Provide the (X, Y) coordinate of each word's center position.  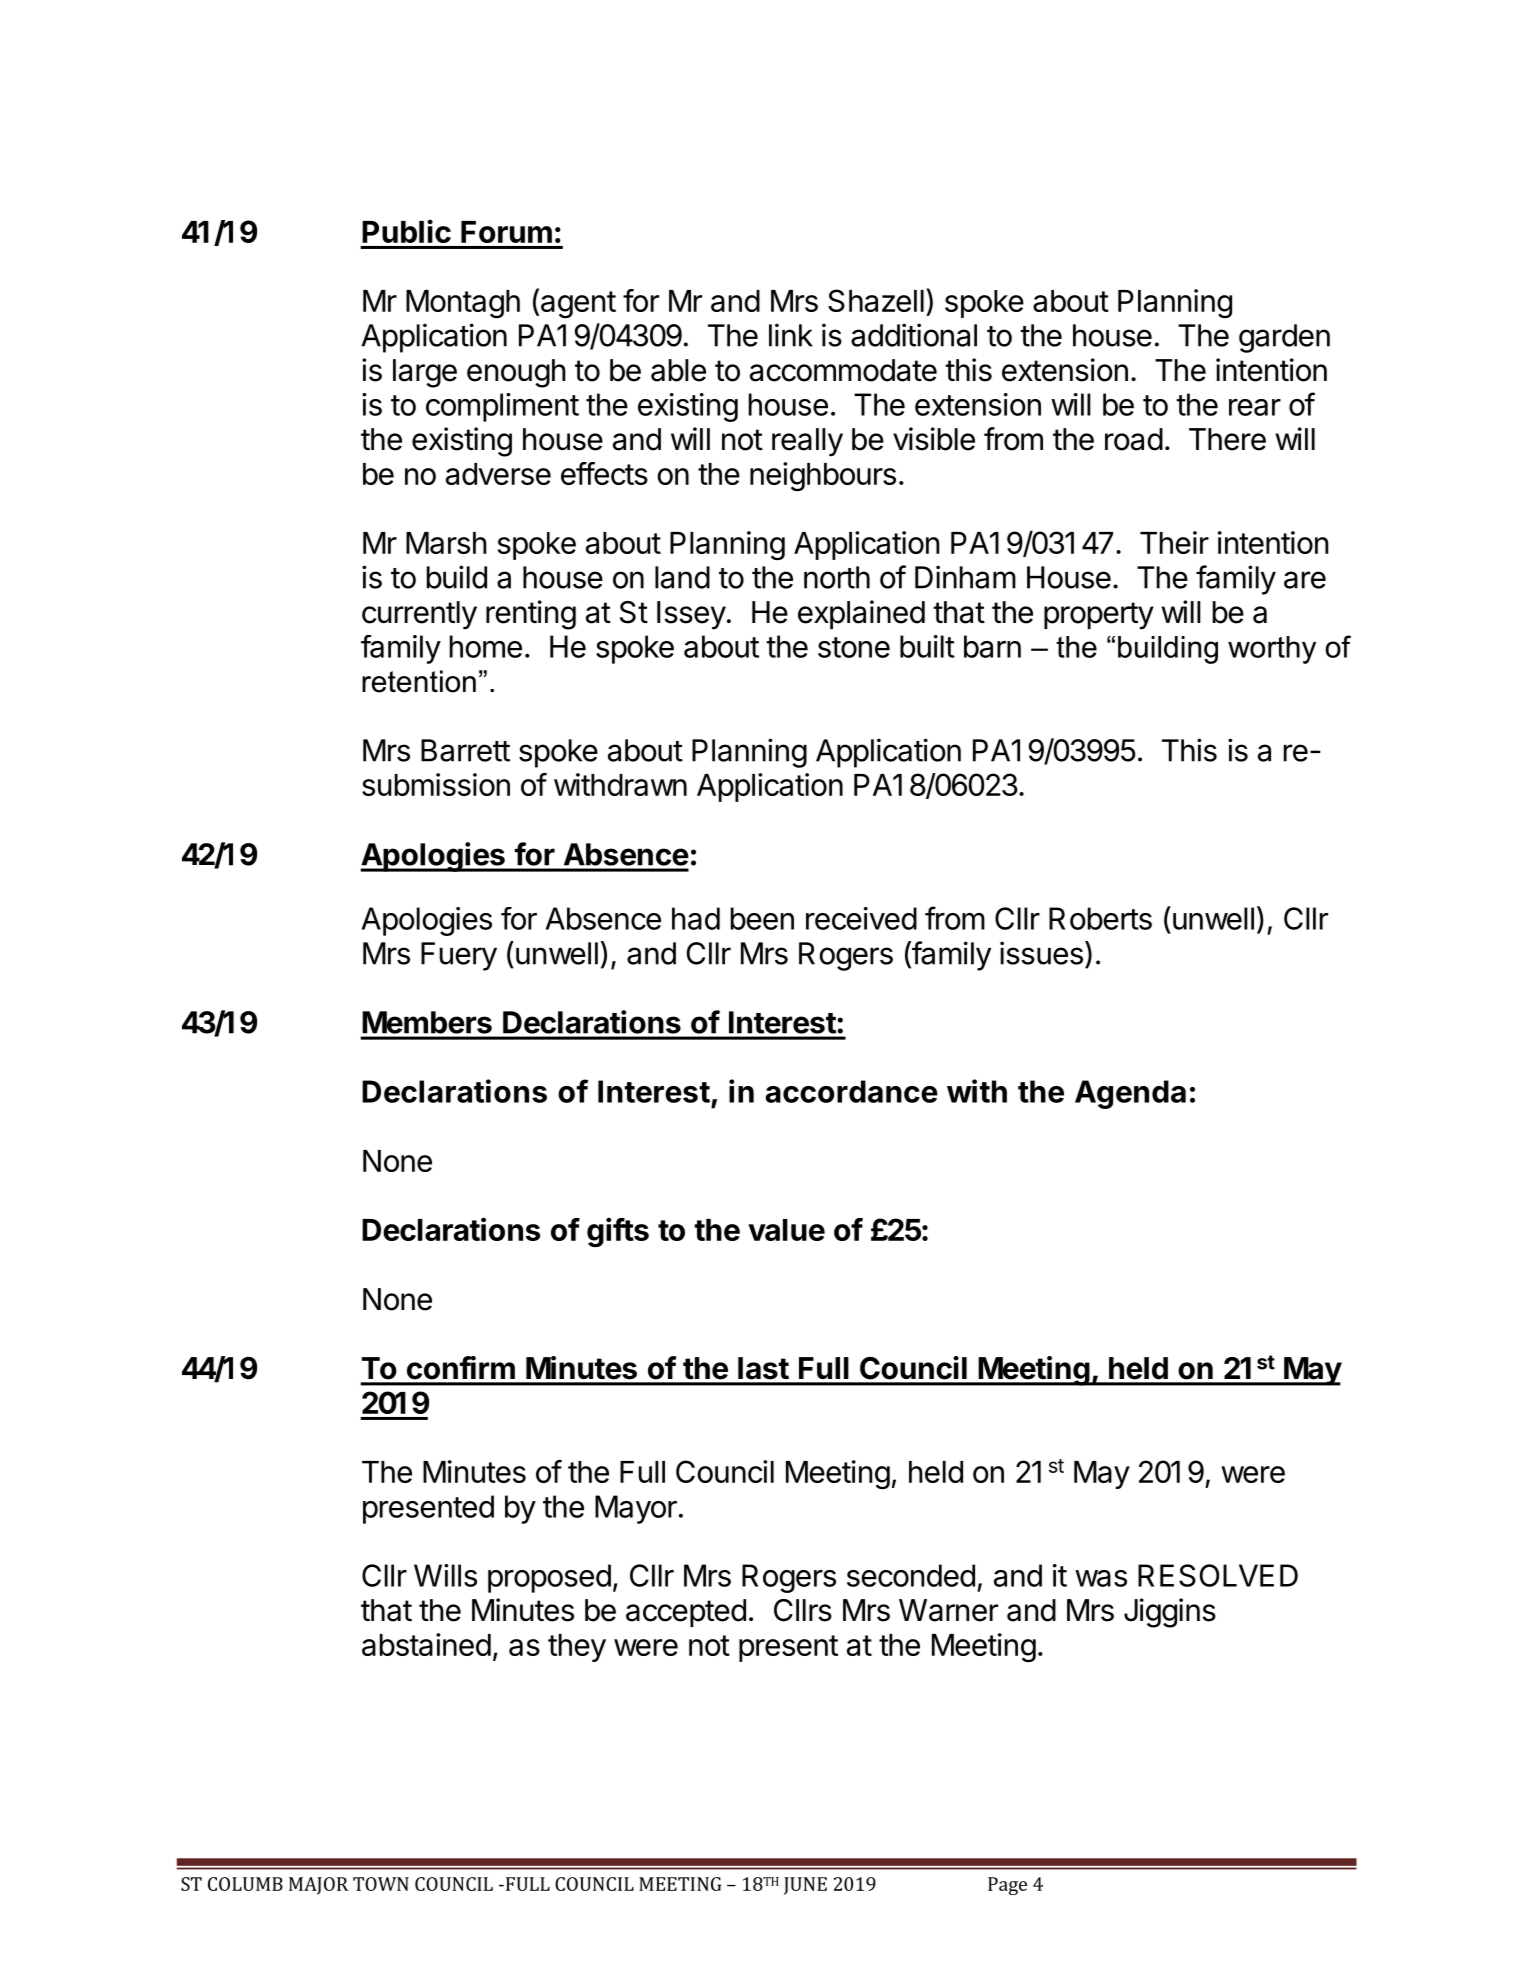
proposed (549, 1578)
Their (1174, 542)
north (837, 577)
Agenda (1130, 1094)
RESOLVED (1218, 1575)
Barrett (465, 750)
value (786, 1230)
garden (1284, 338)
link (791, 335)
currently (419, 615)
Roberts (1100, 918)
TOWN (381, 1884)
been (762, 918)
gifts (618, 1232)
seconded (911, 1575)
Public (406, 231)
